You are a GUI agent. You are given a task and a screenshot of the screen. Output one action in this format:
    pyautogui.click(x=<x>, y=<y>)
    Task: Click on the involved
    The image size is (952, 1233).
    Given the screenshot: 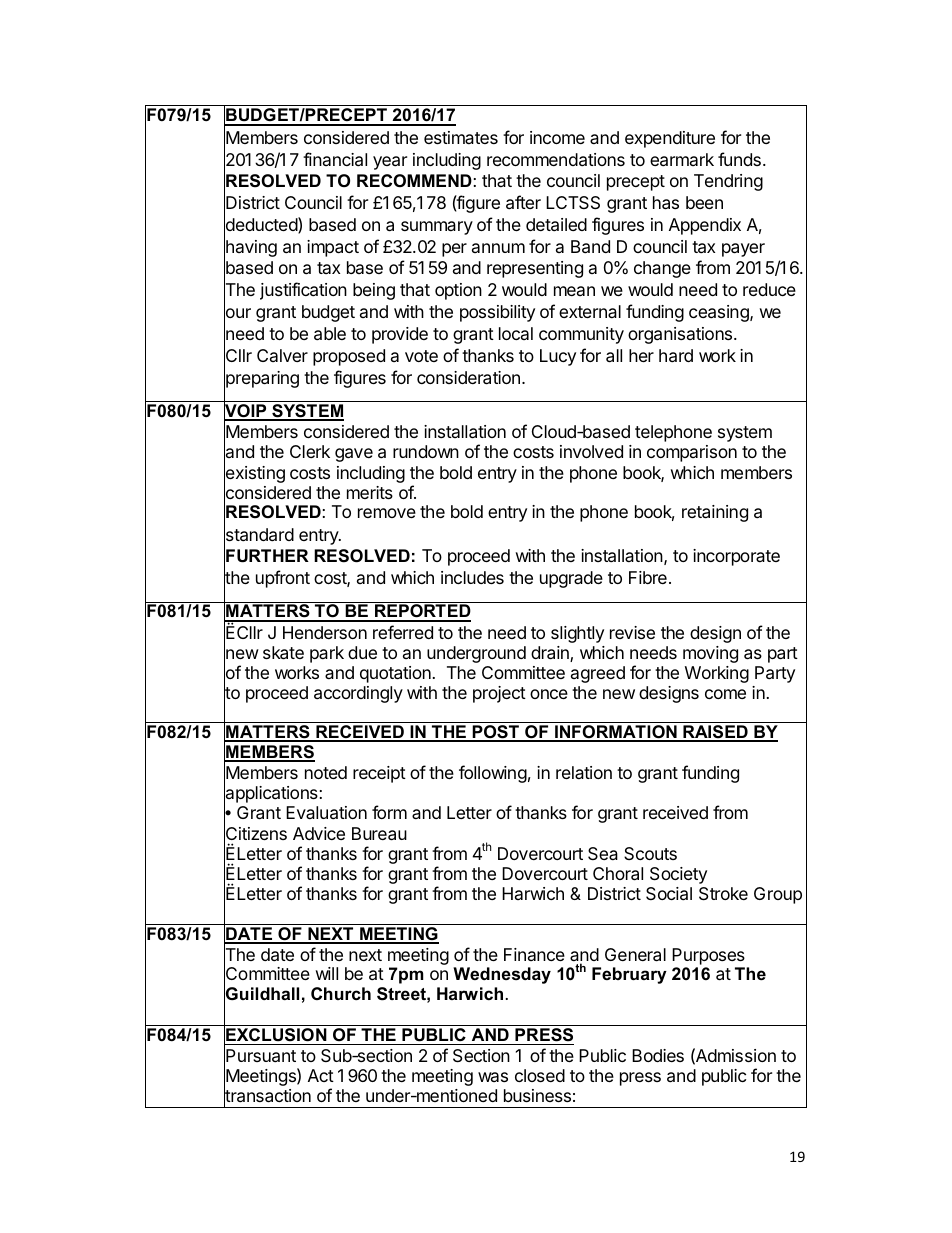 What is the action you would take?
    pyautogui.click(x=591, y=451)
